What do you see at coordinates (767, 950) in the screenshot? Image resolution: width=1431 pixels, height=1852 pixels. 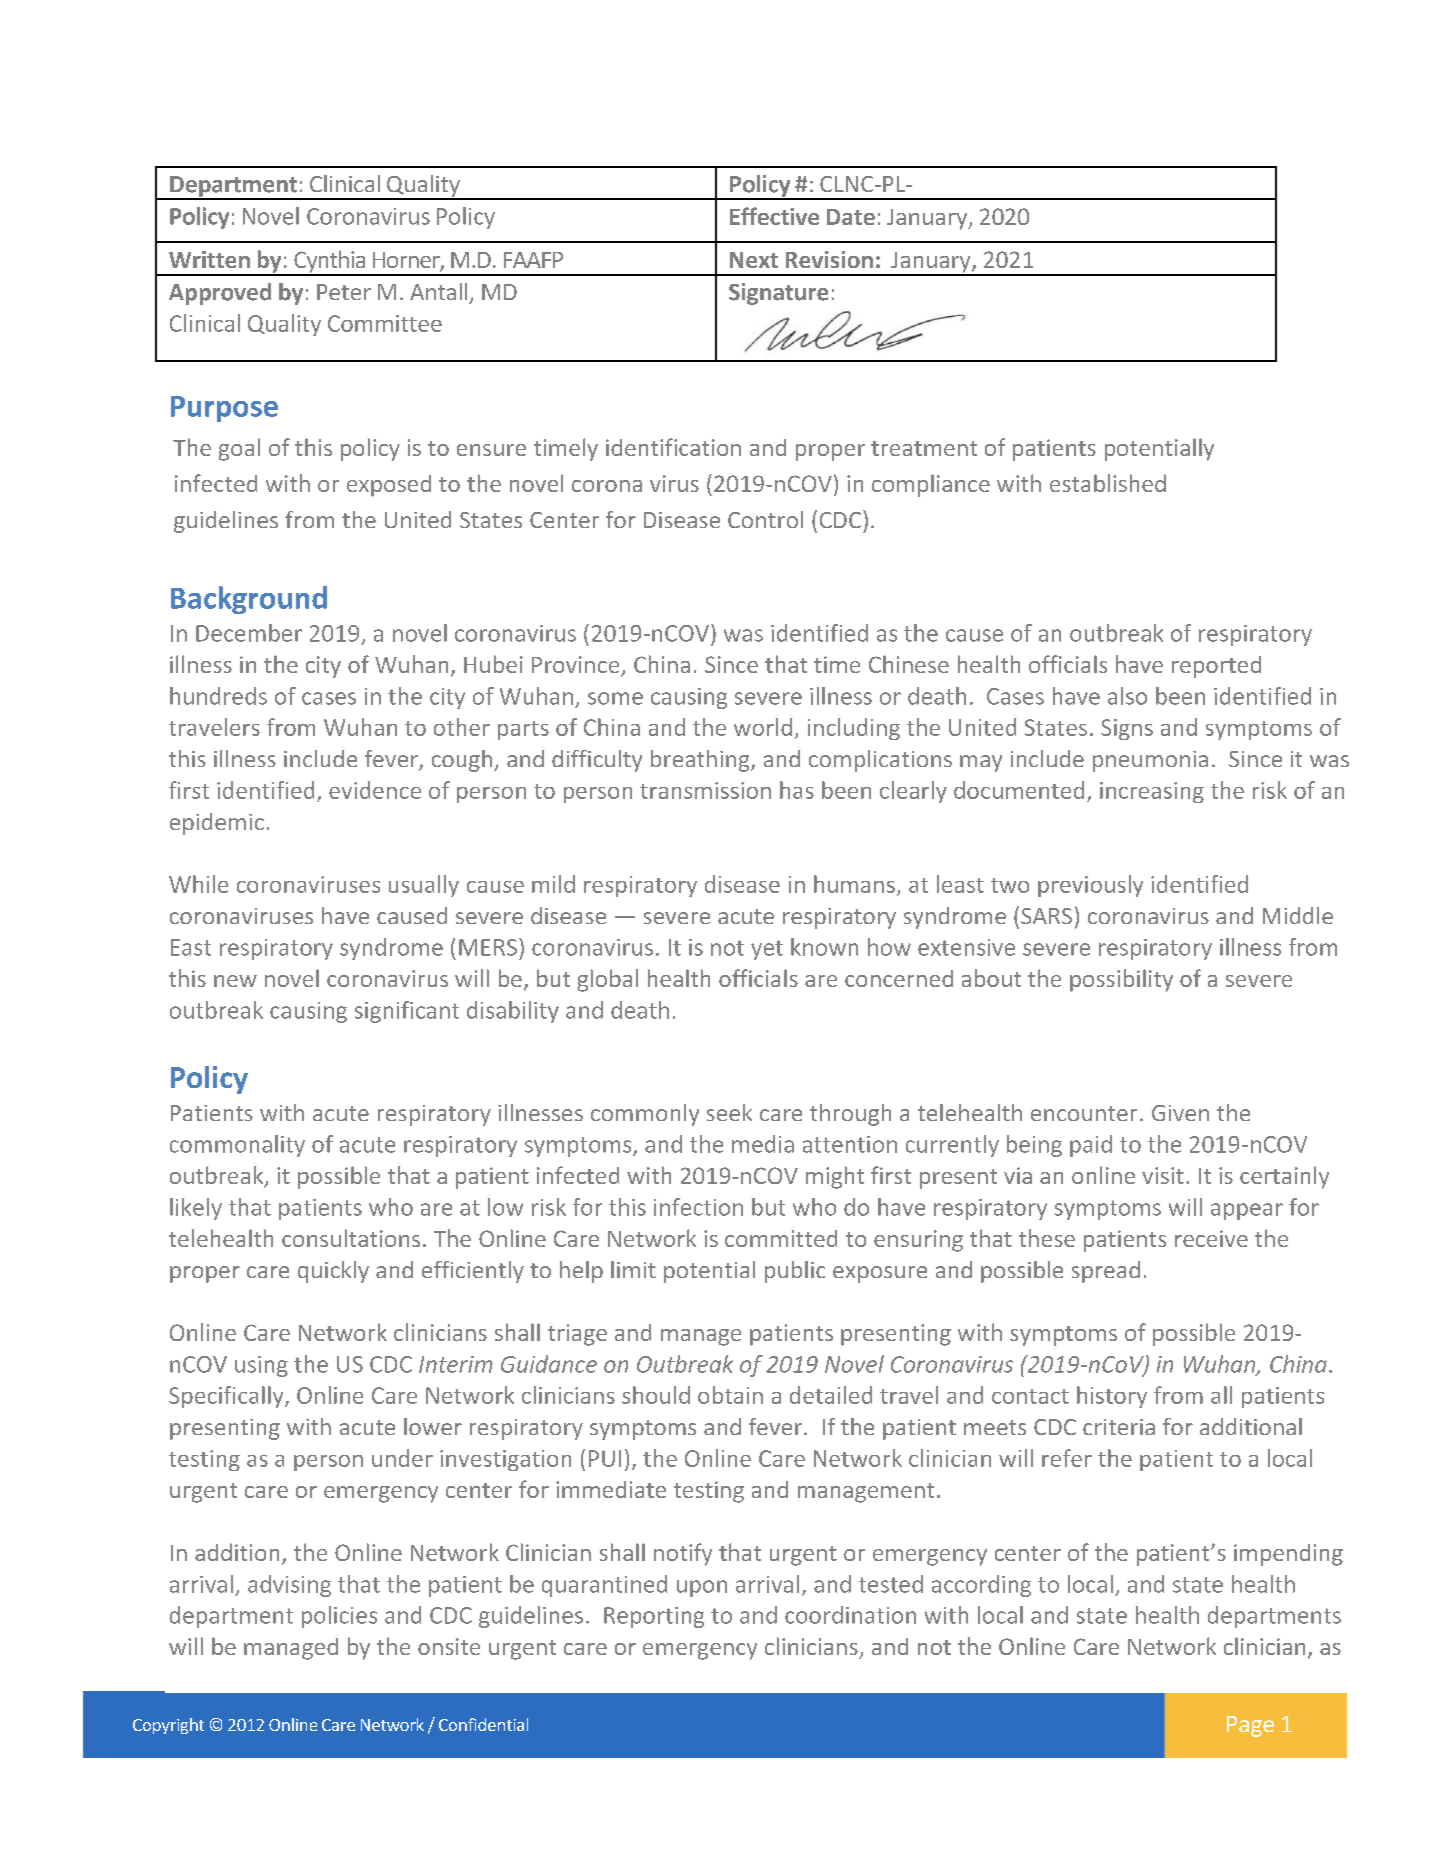 I see `yet` at bounding box center [767, 950].
